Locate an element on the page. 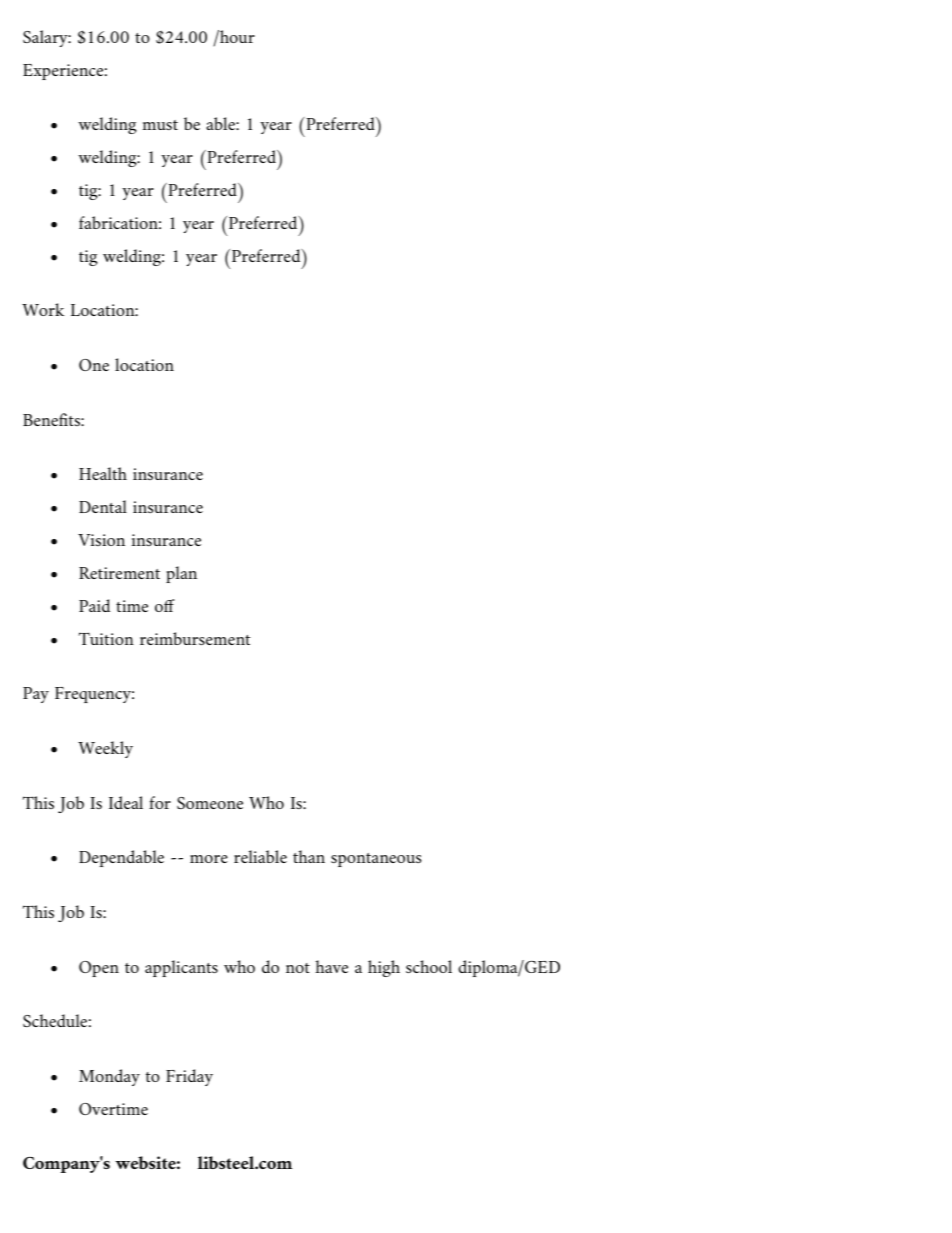  must is located at coordinates (160, 125).
